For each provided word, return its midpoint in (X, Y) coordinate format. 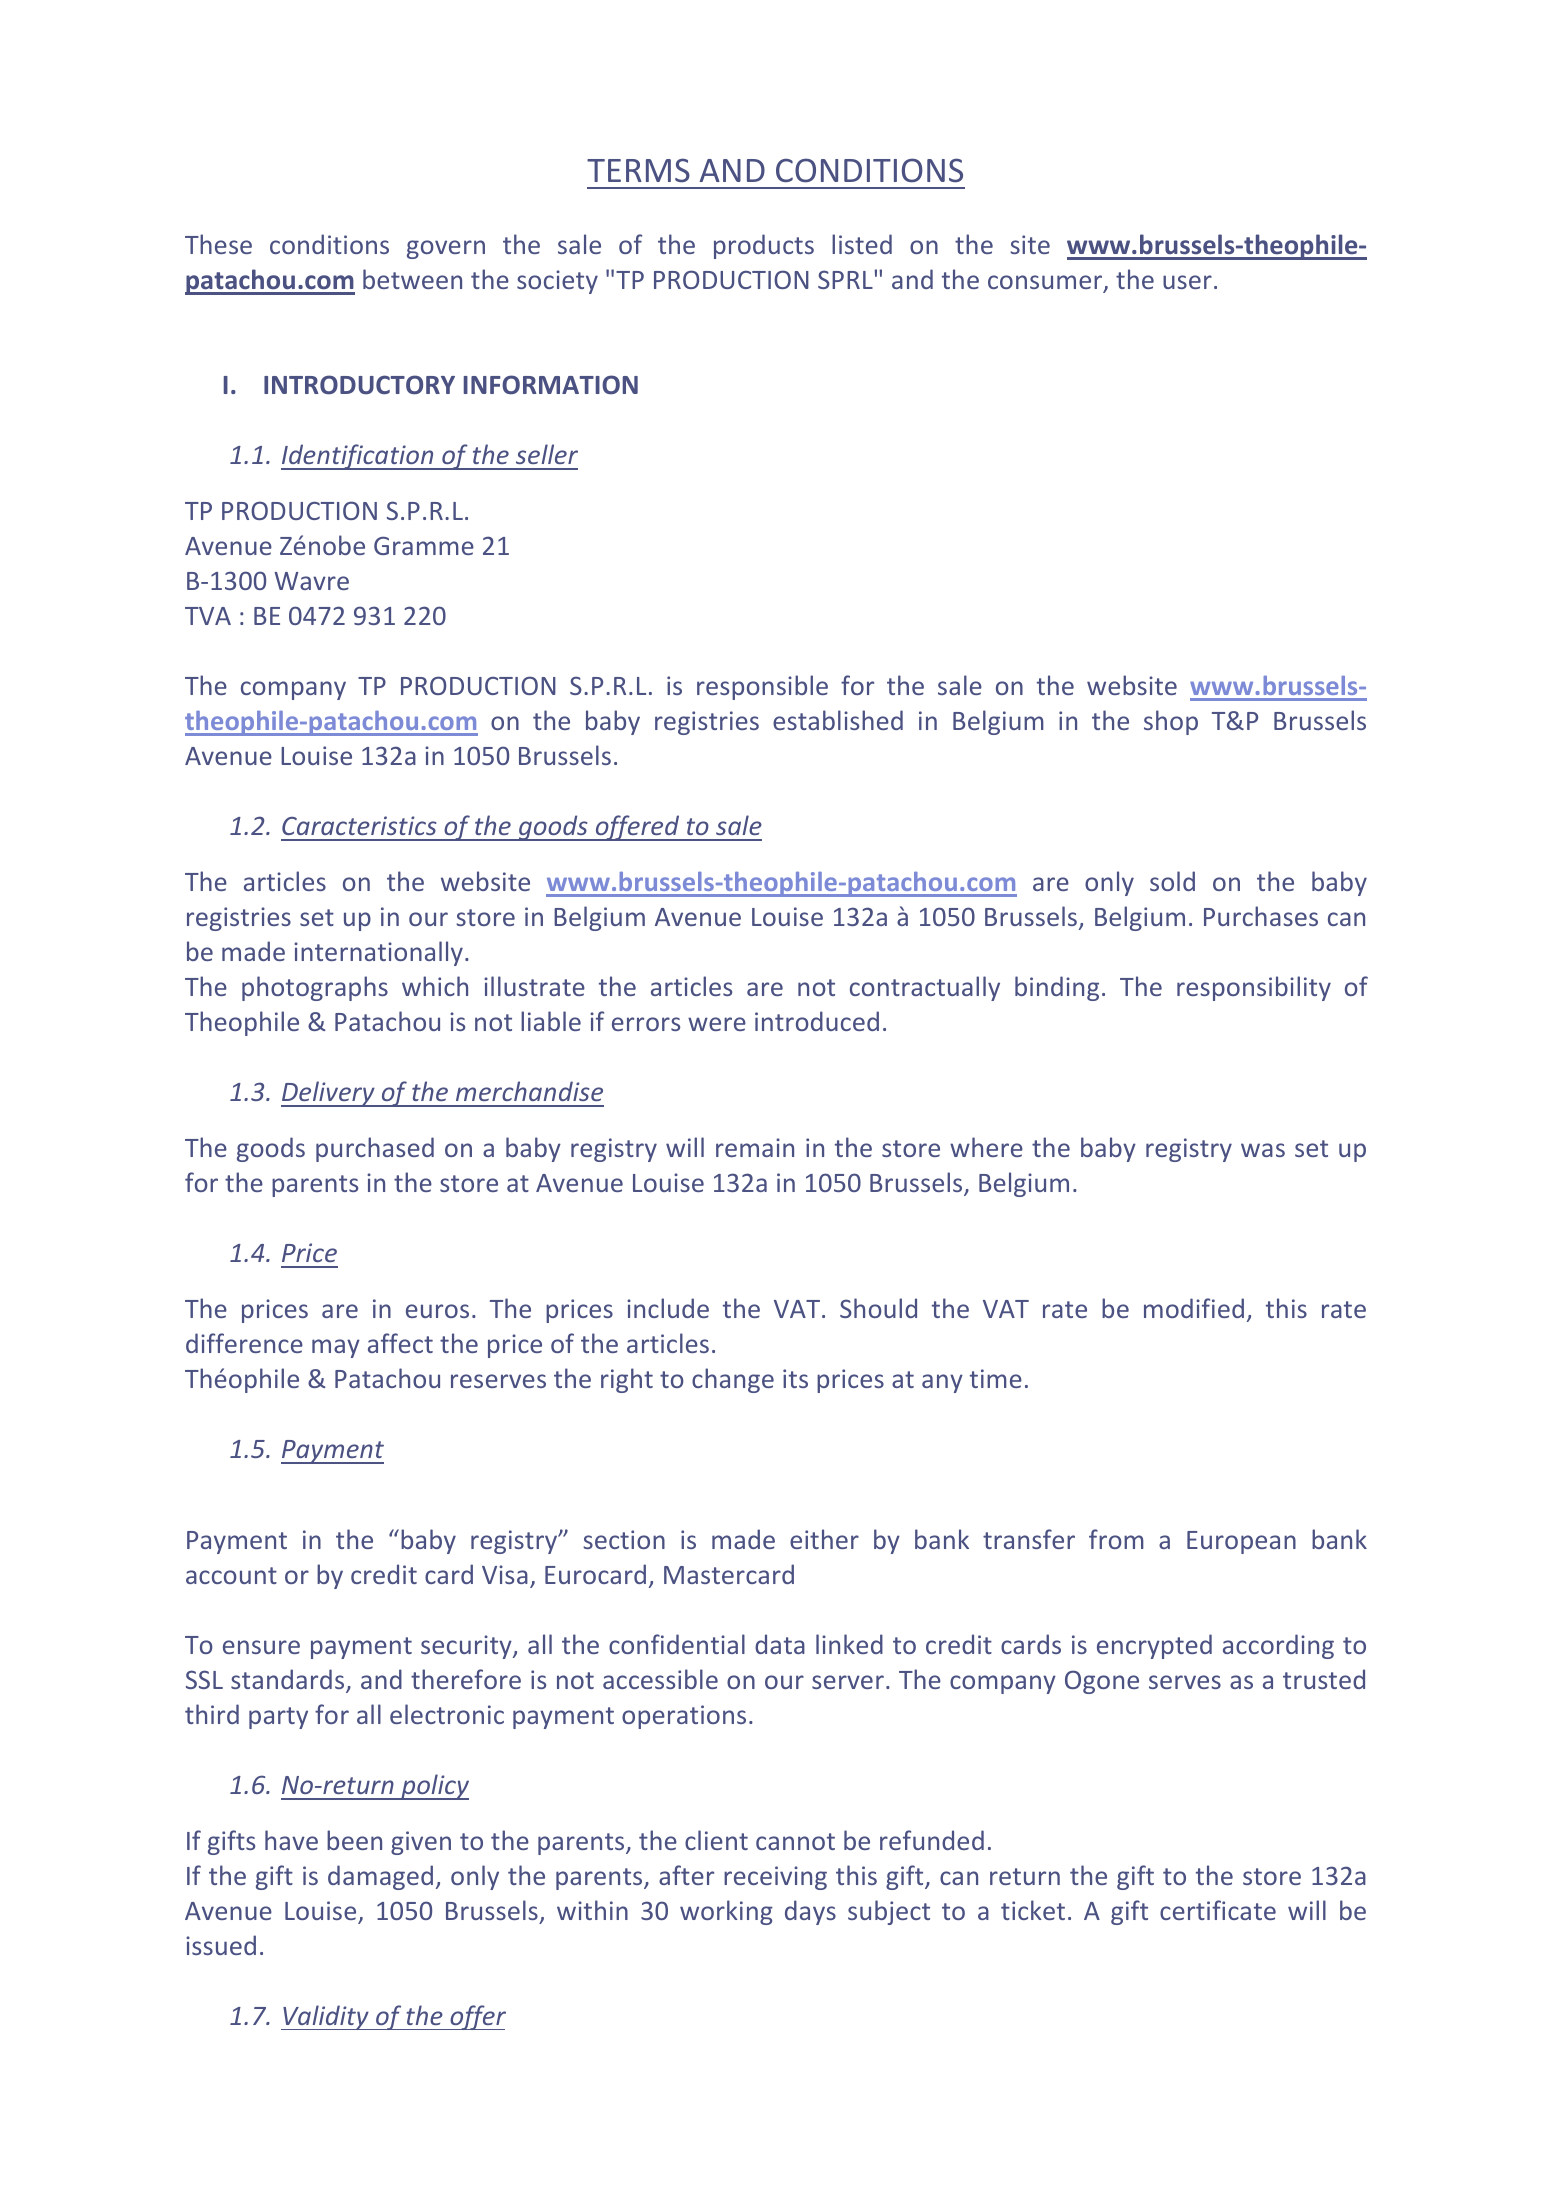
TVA (208, 616)
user (1187, 282)
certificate (1218, 1910)
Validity (326, 2017)
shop (1171, 722)
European (1241, 1542)
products (764, 246)
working (726, 1912)
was (1263, 1150)
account (231, 1575)
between (412, 279)
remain (755, 1147)
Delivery (329, 1094)
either (824, 1539)
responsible (762, 687)
